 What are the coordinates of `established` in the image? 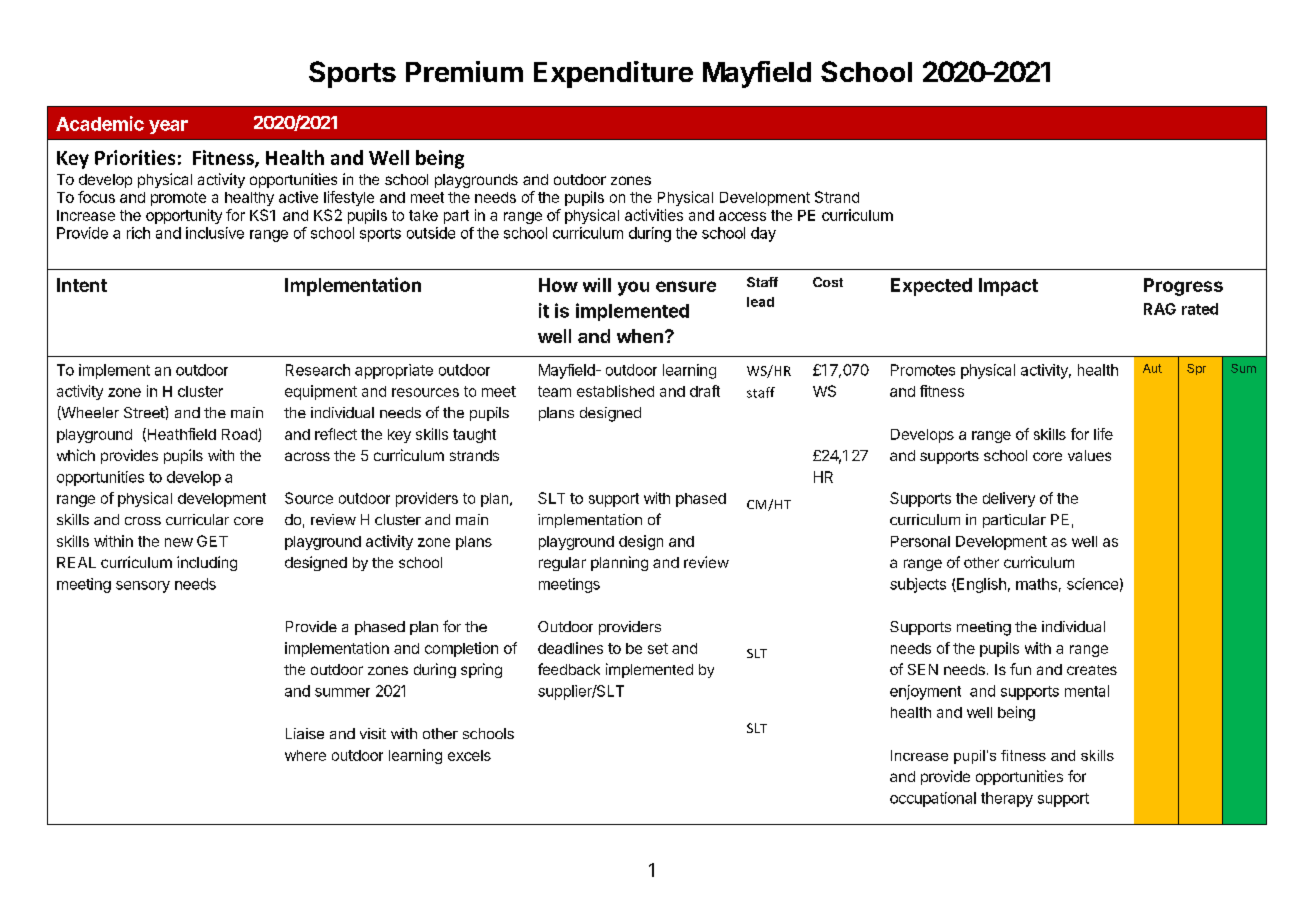 It's located at (615, 391).
